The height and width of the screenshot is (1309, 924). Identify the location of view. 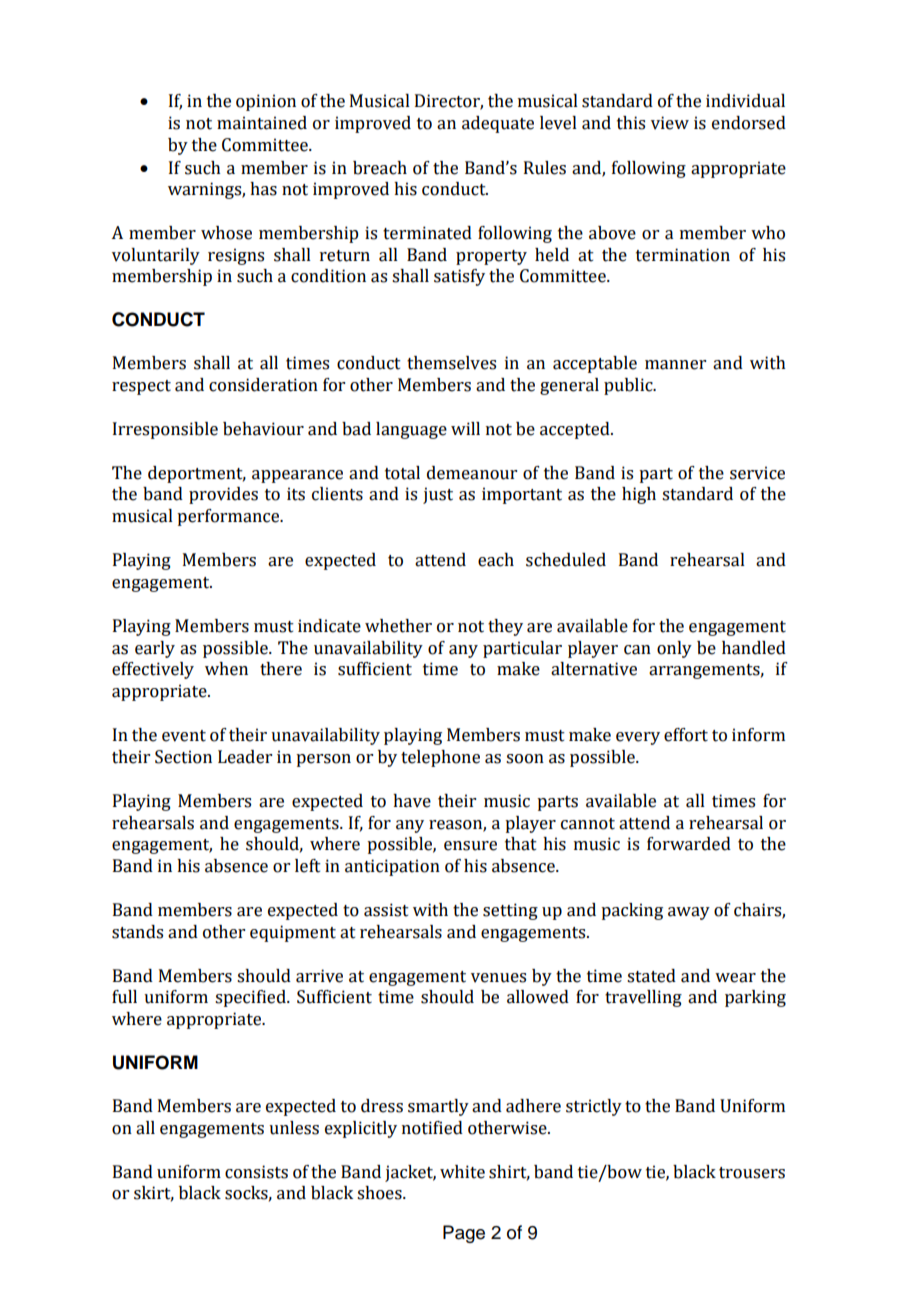
(670, 123).
